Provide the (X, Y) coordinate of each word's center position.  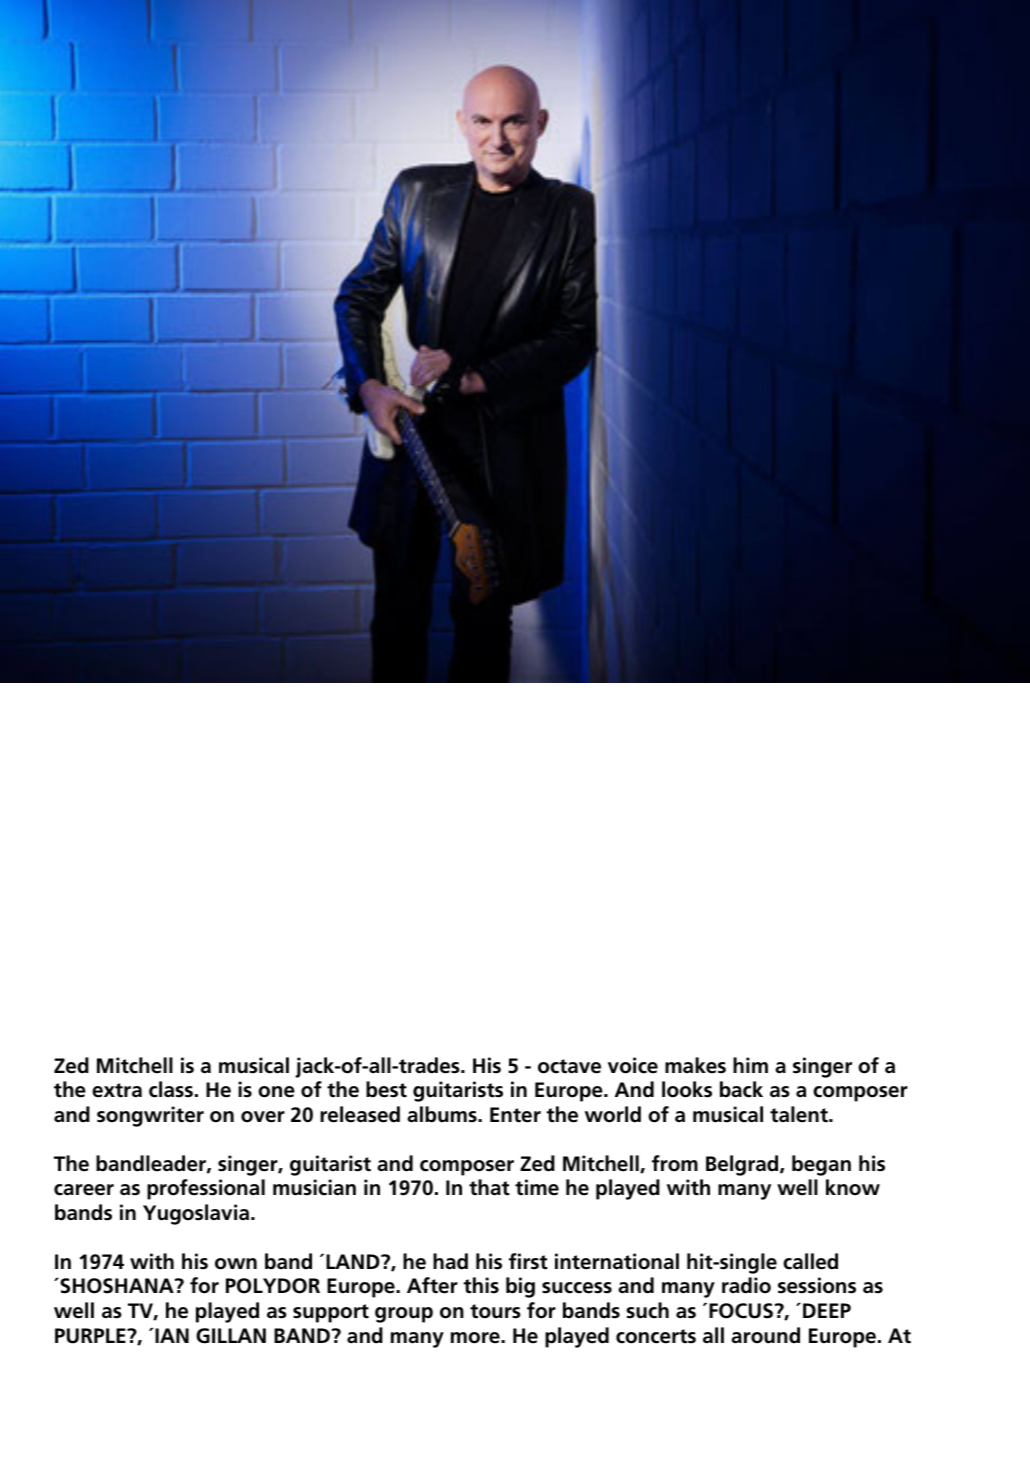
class (171, 1089)
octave (569, 1066)
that (489, 1187)
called (810, 1261)
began (821, 1165)
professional (206, 1189)
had (450, 1261)
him (750, 1065)
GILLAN (231, 1336)
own (236, 1264)
